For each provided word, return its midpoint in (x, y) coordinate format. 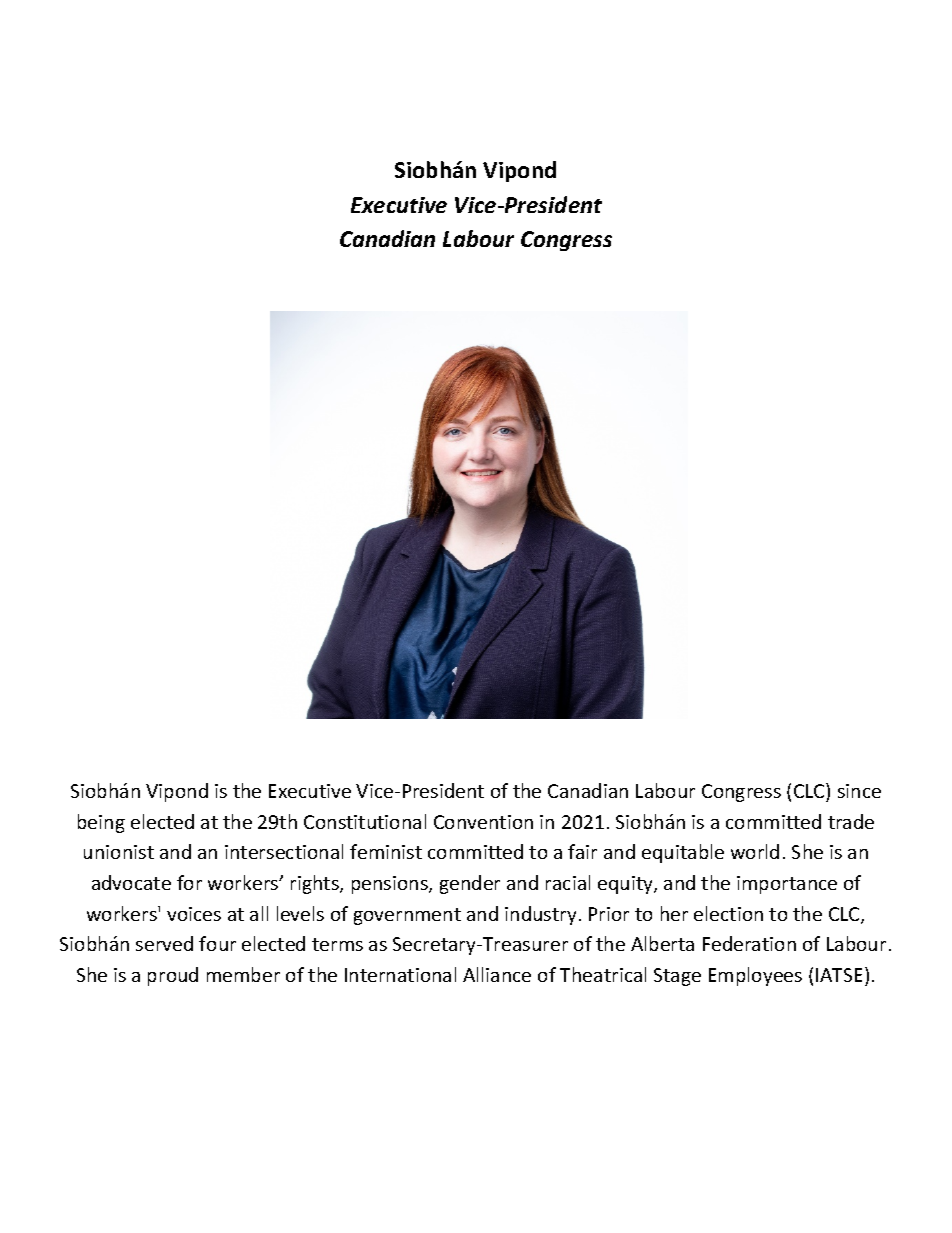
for (189, 882)
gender (470, 884)
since (859, 791)
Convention (483, 822)
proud (173, 976)
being (101, 823)
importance (787, 885)
